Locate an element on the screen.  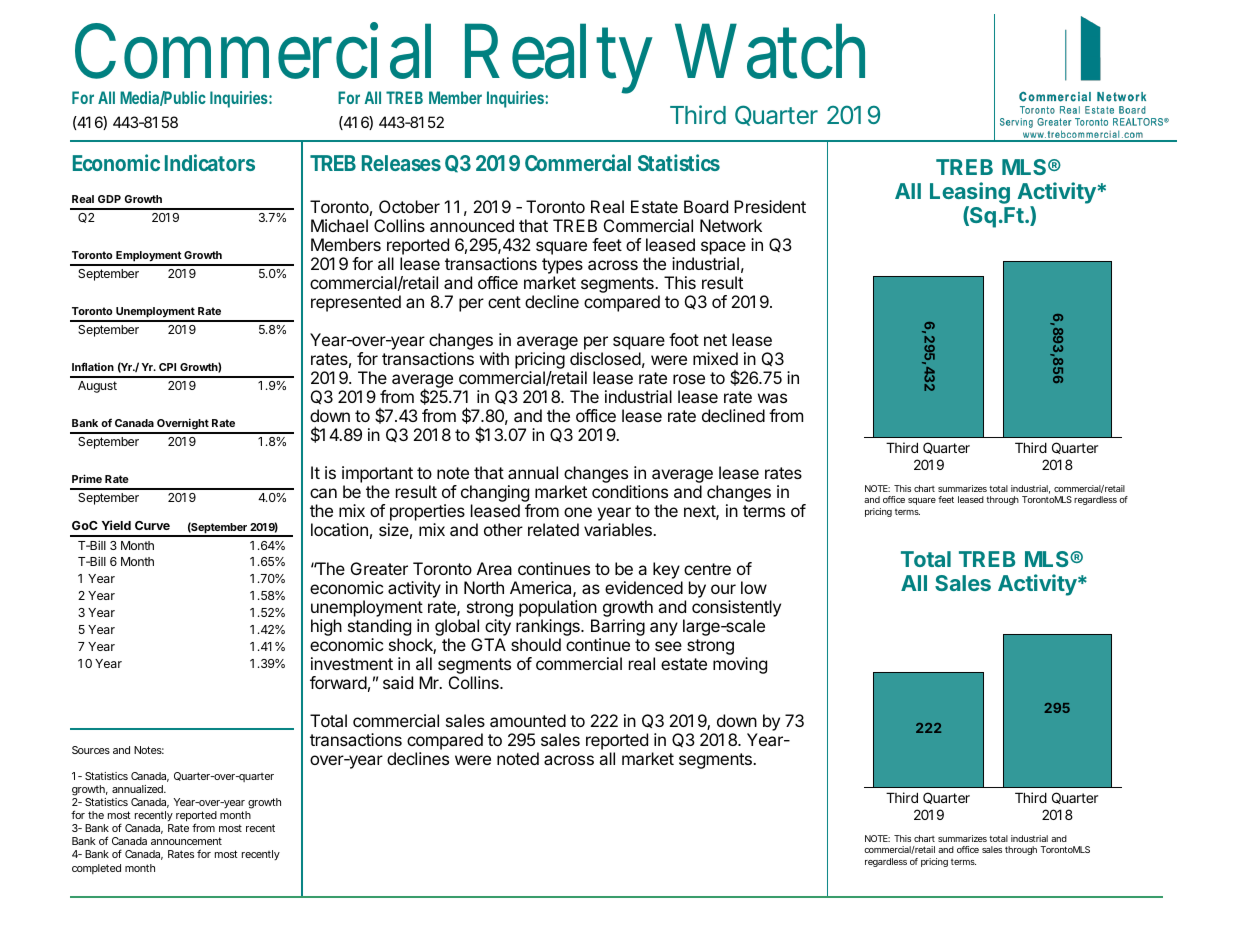
was is located at coordinates (772, 398).
